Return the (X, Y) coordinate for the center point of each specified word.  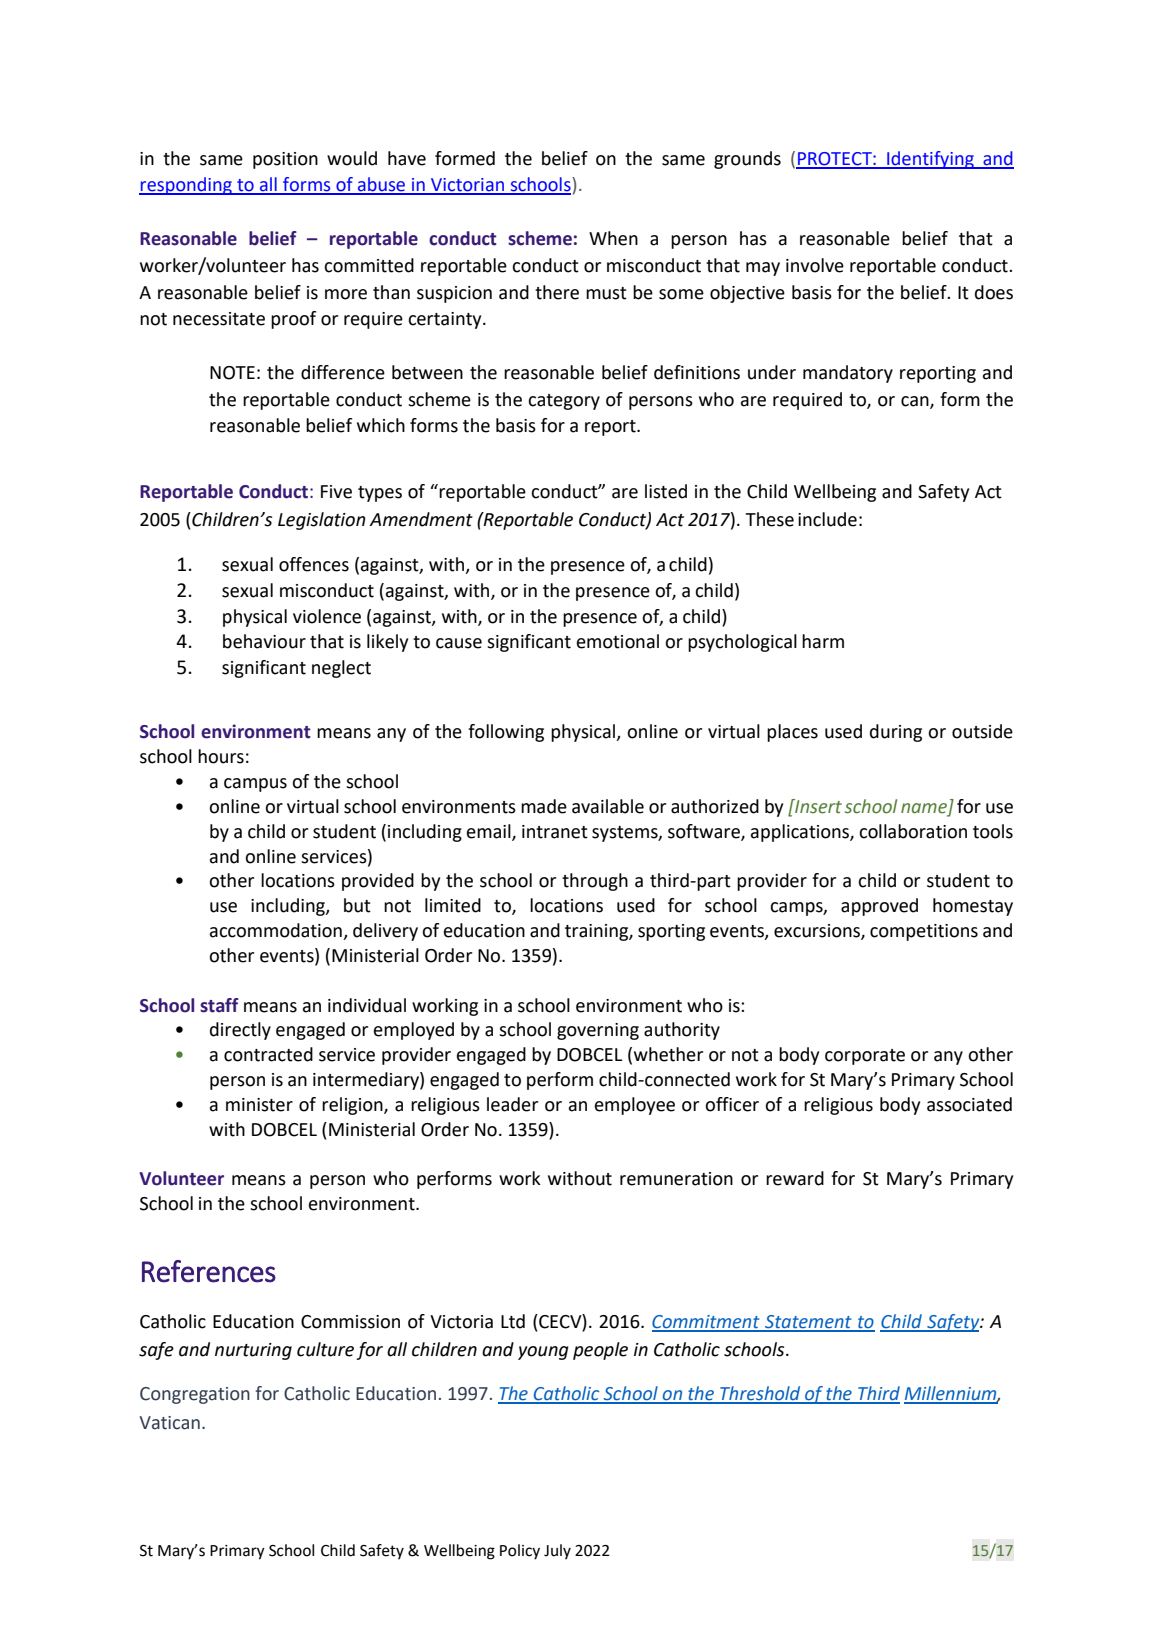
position (285, 160)
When (613, 238)
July (557, 1552)
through (595, 882)
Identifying (930, 160)
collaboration (913, 831)
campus (255, 785)
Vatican (169, 1423)
